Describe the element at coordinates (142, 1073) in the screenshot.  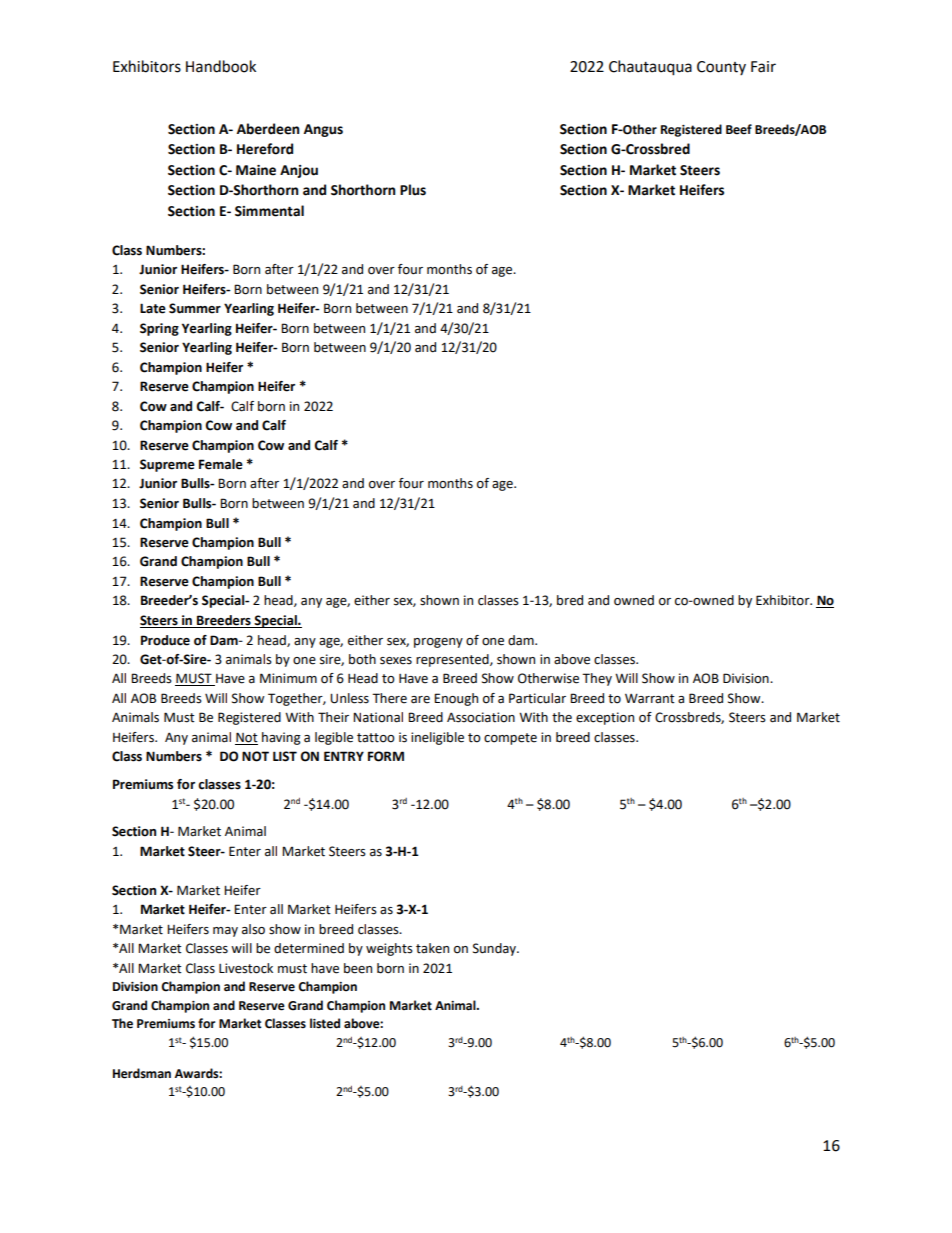
I see `Herdsman` at that location.
